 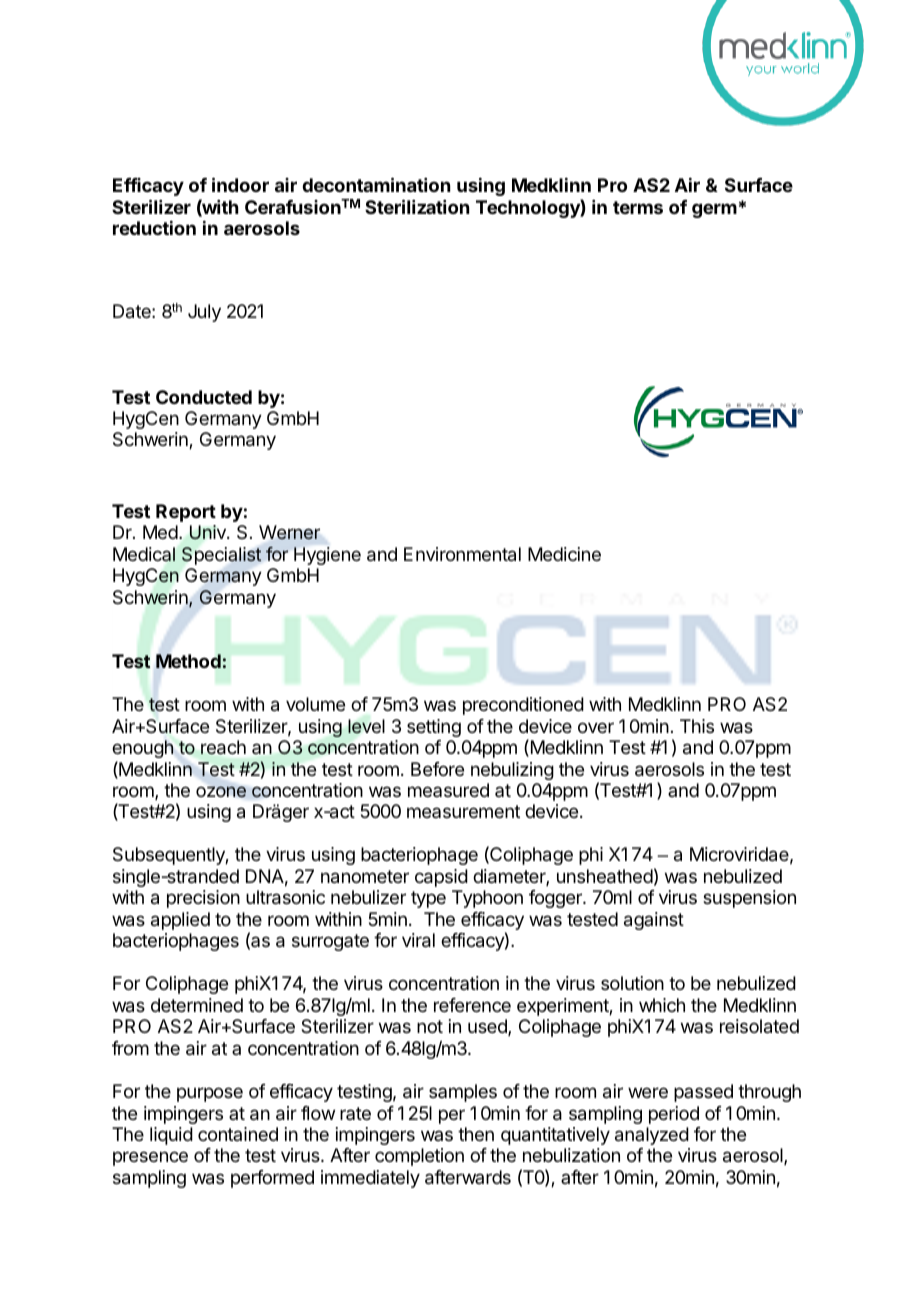 What do you see at coordinates (417, 206) in the screenshot?
I see `Sterilization` at bounding box center [417, 206].
